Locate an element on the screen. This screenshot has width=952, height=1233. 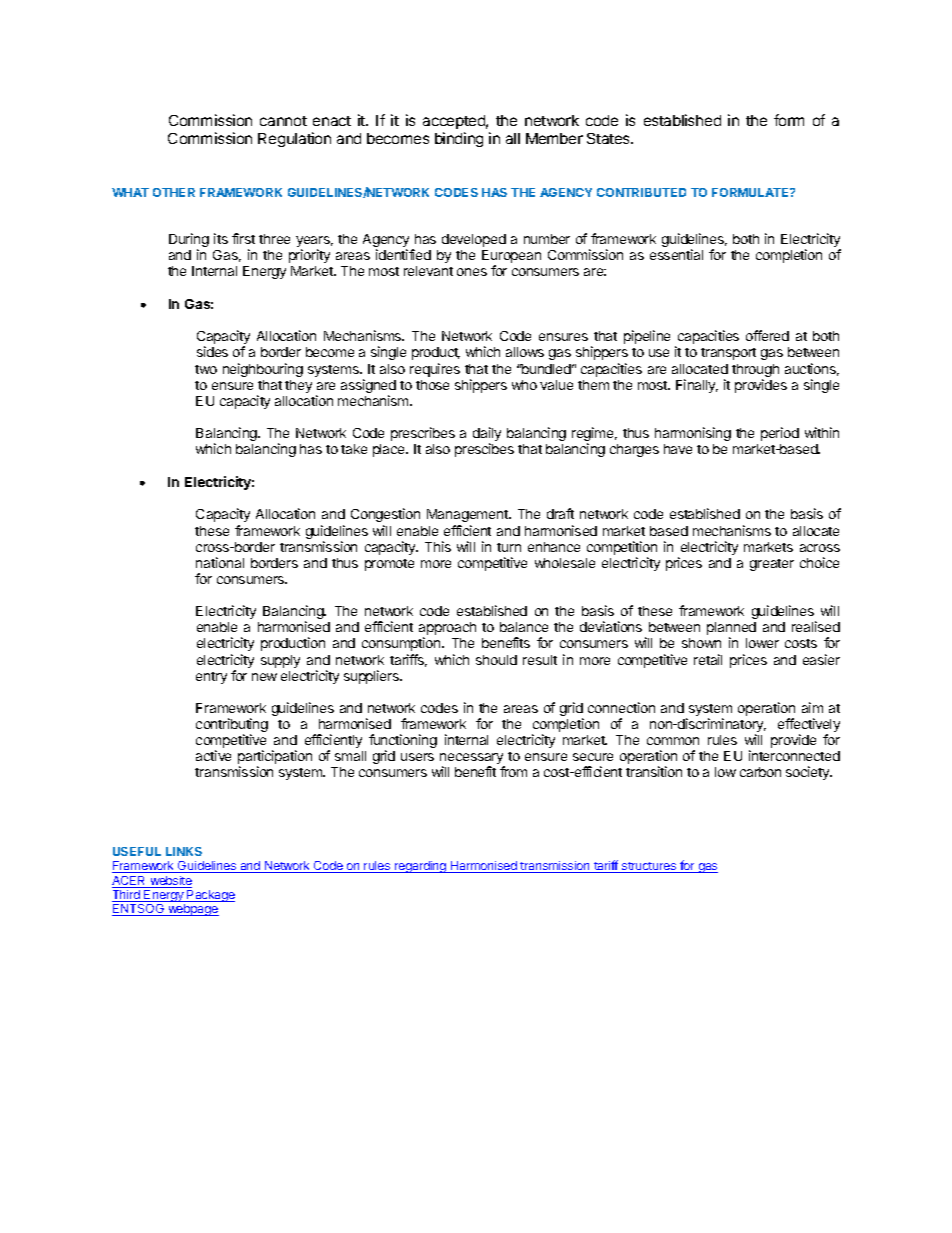
neighbouring is located at coordinates (263, 370).
